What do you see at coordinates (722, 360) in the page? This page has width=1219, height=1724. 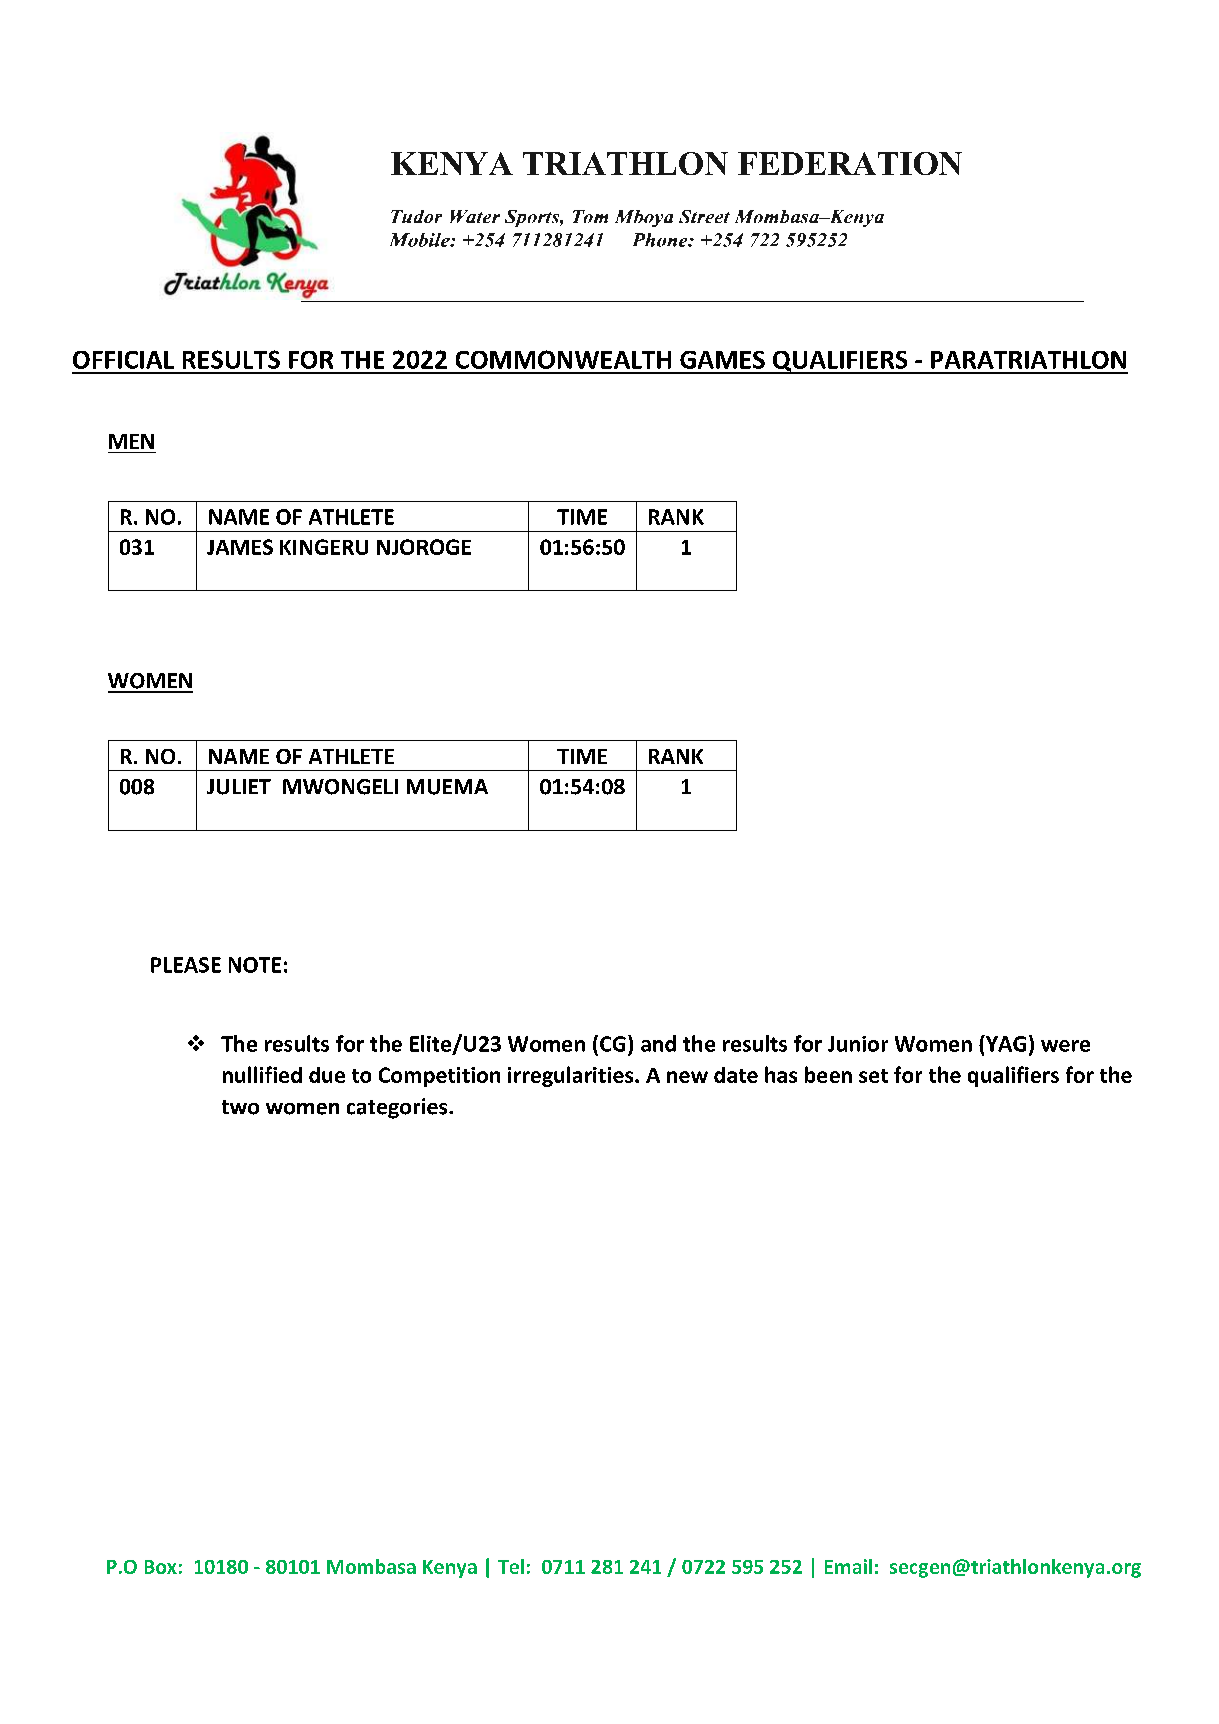 I see `GAMES` at bounding box center [722, 360].
